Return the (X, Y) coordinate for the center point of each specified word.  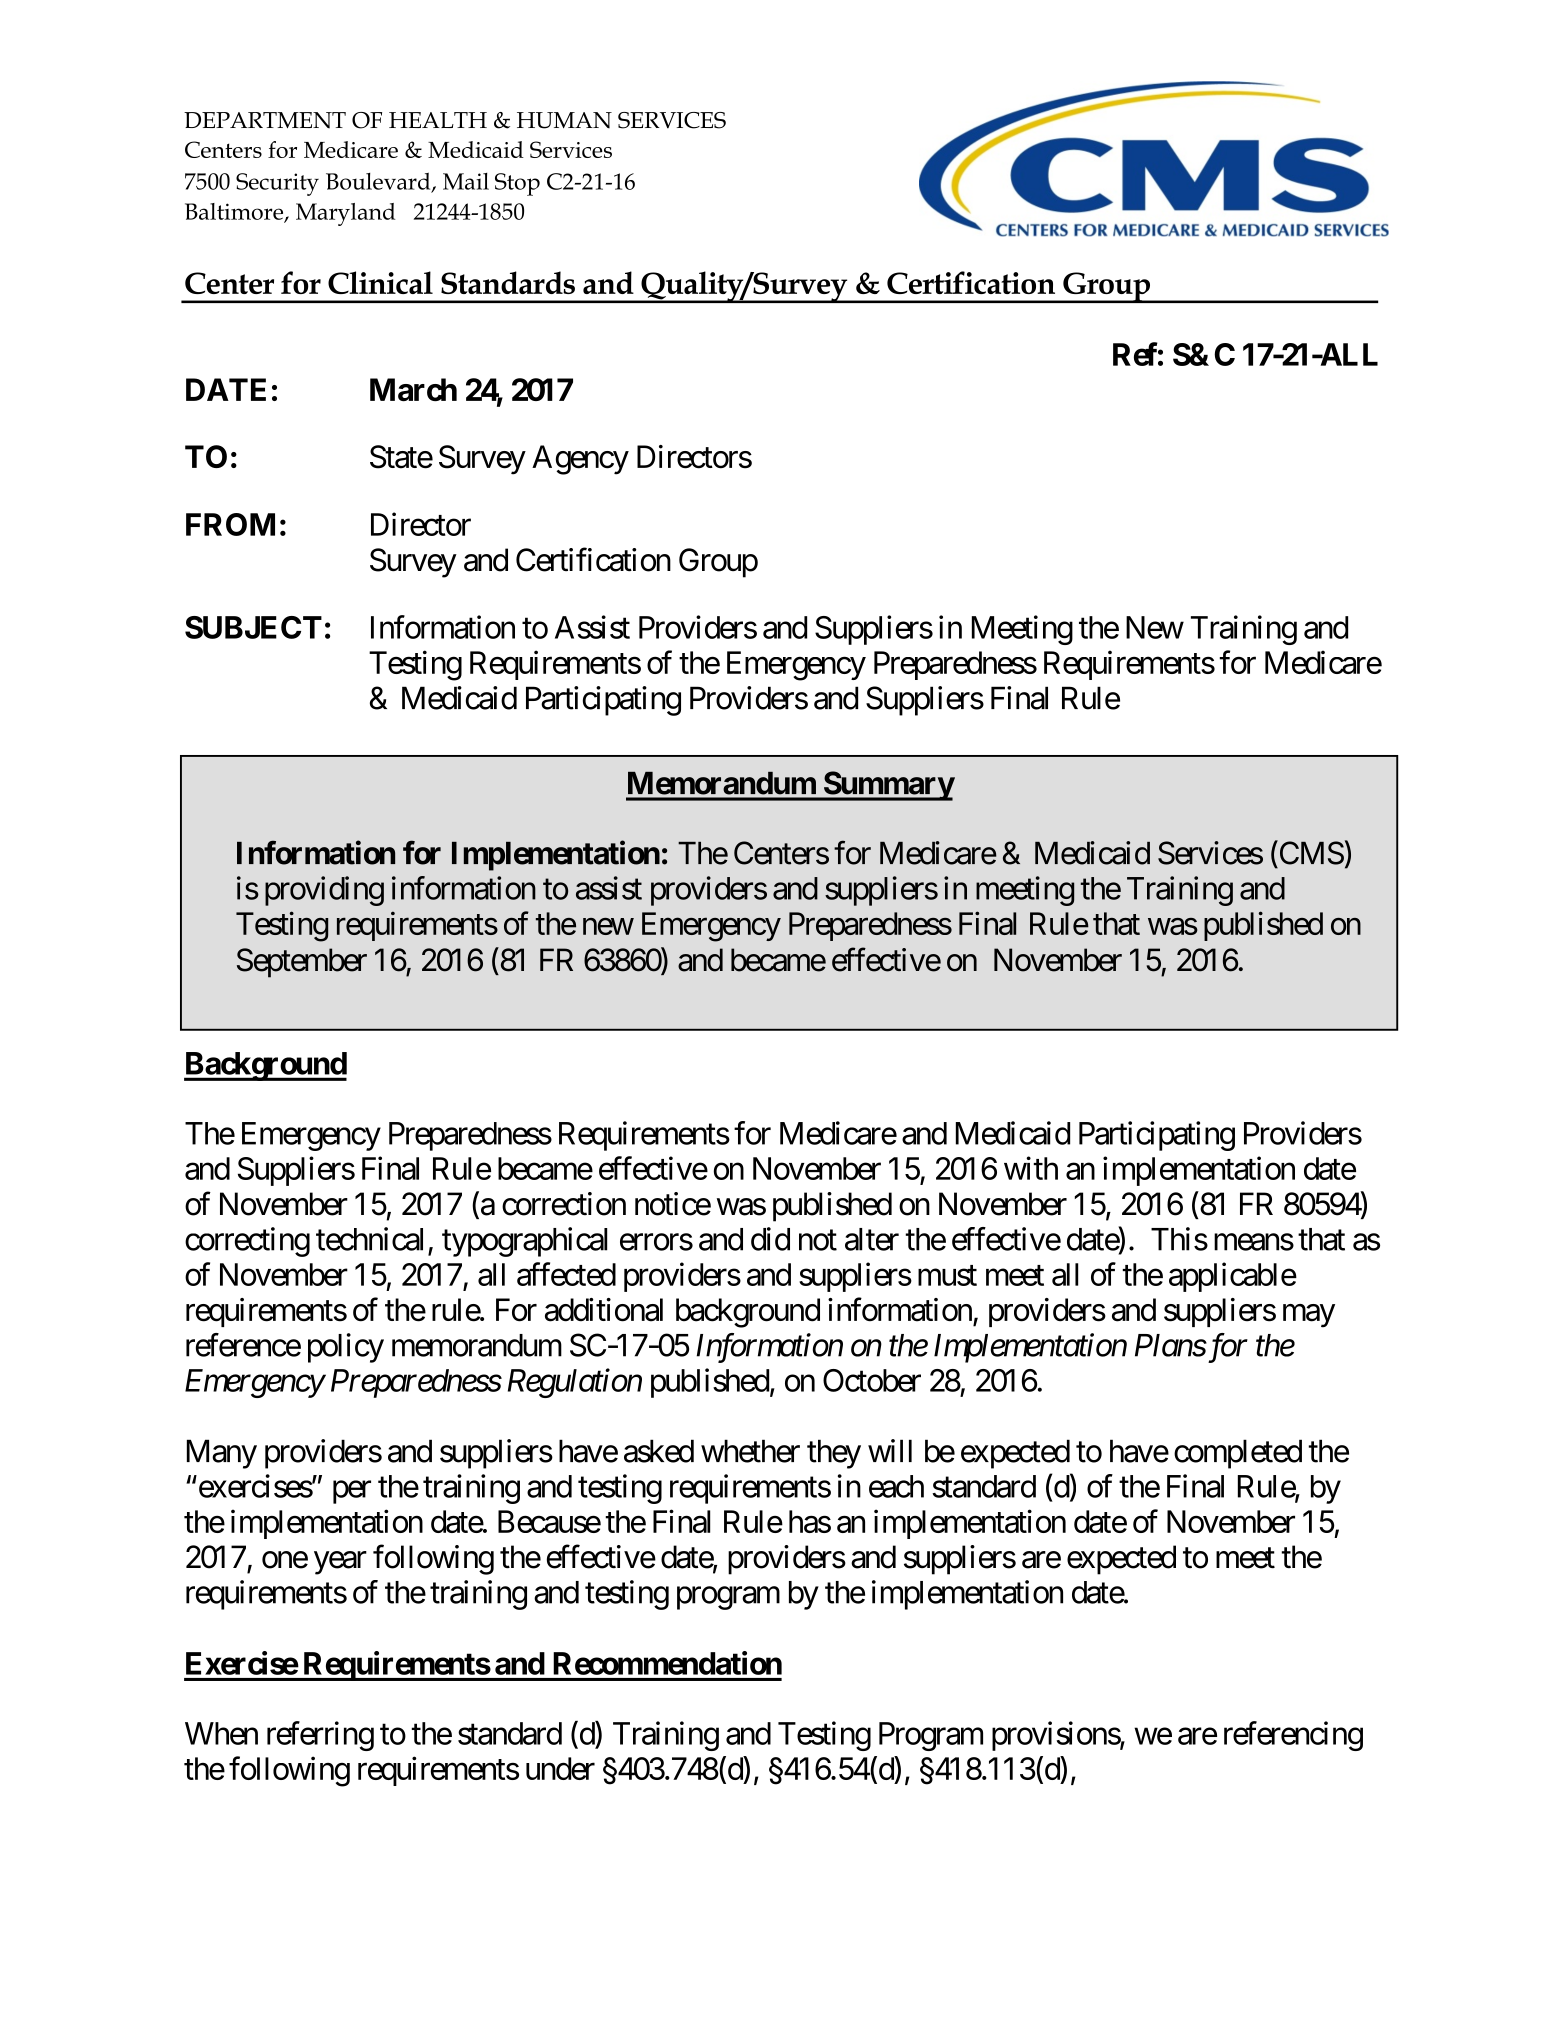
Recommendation (667, 1663)
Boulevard (379, 182)
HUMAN (564, 120)
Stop (517, 184)
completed (1238, 1454)
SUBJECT (253, 627)
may (1309, 1316)
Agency (580, 460)
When (221, 1733)
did (770, 1239)
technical (369, 1239)
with (1031, 1168)
